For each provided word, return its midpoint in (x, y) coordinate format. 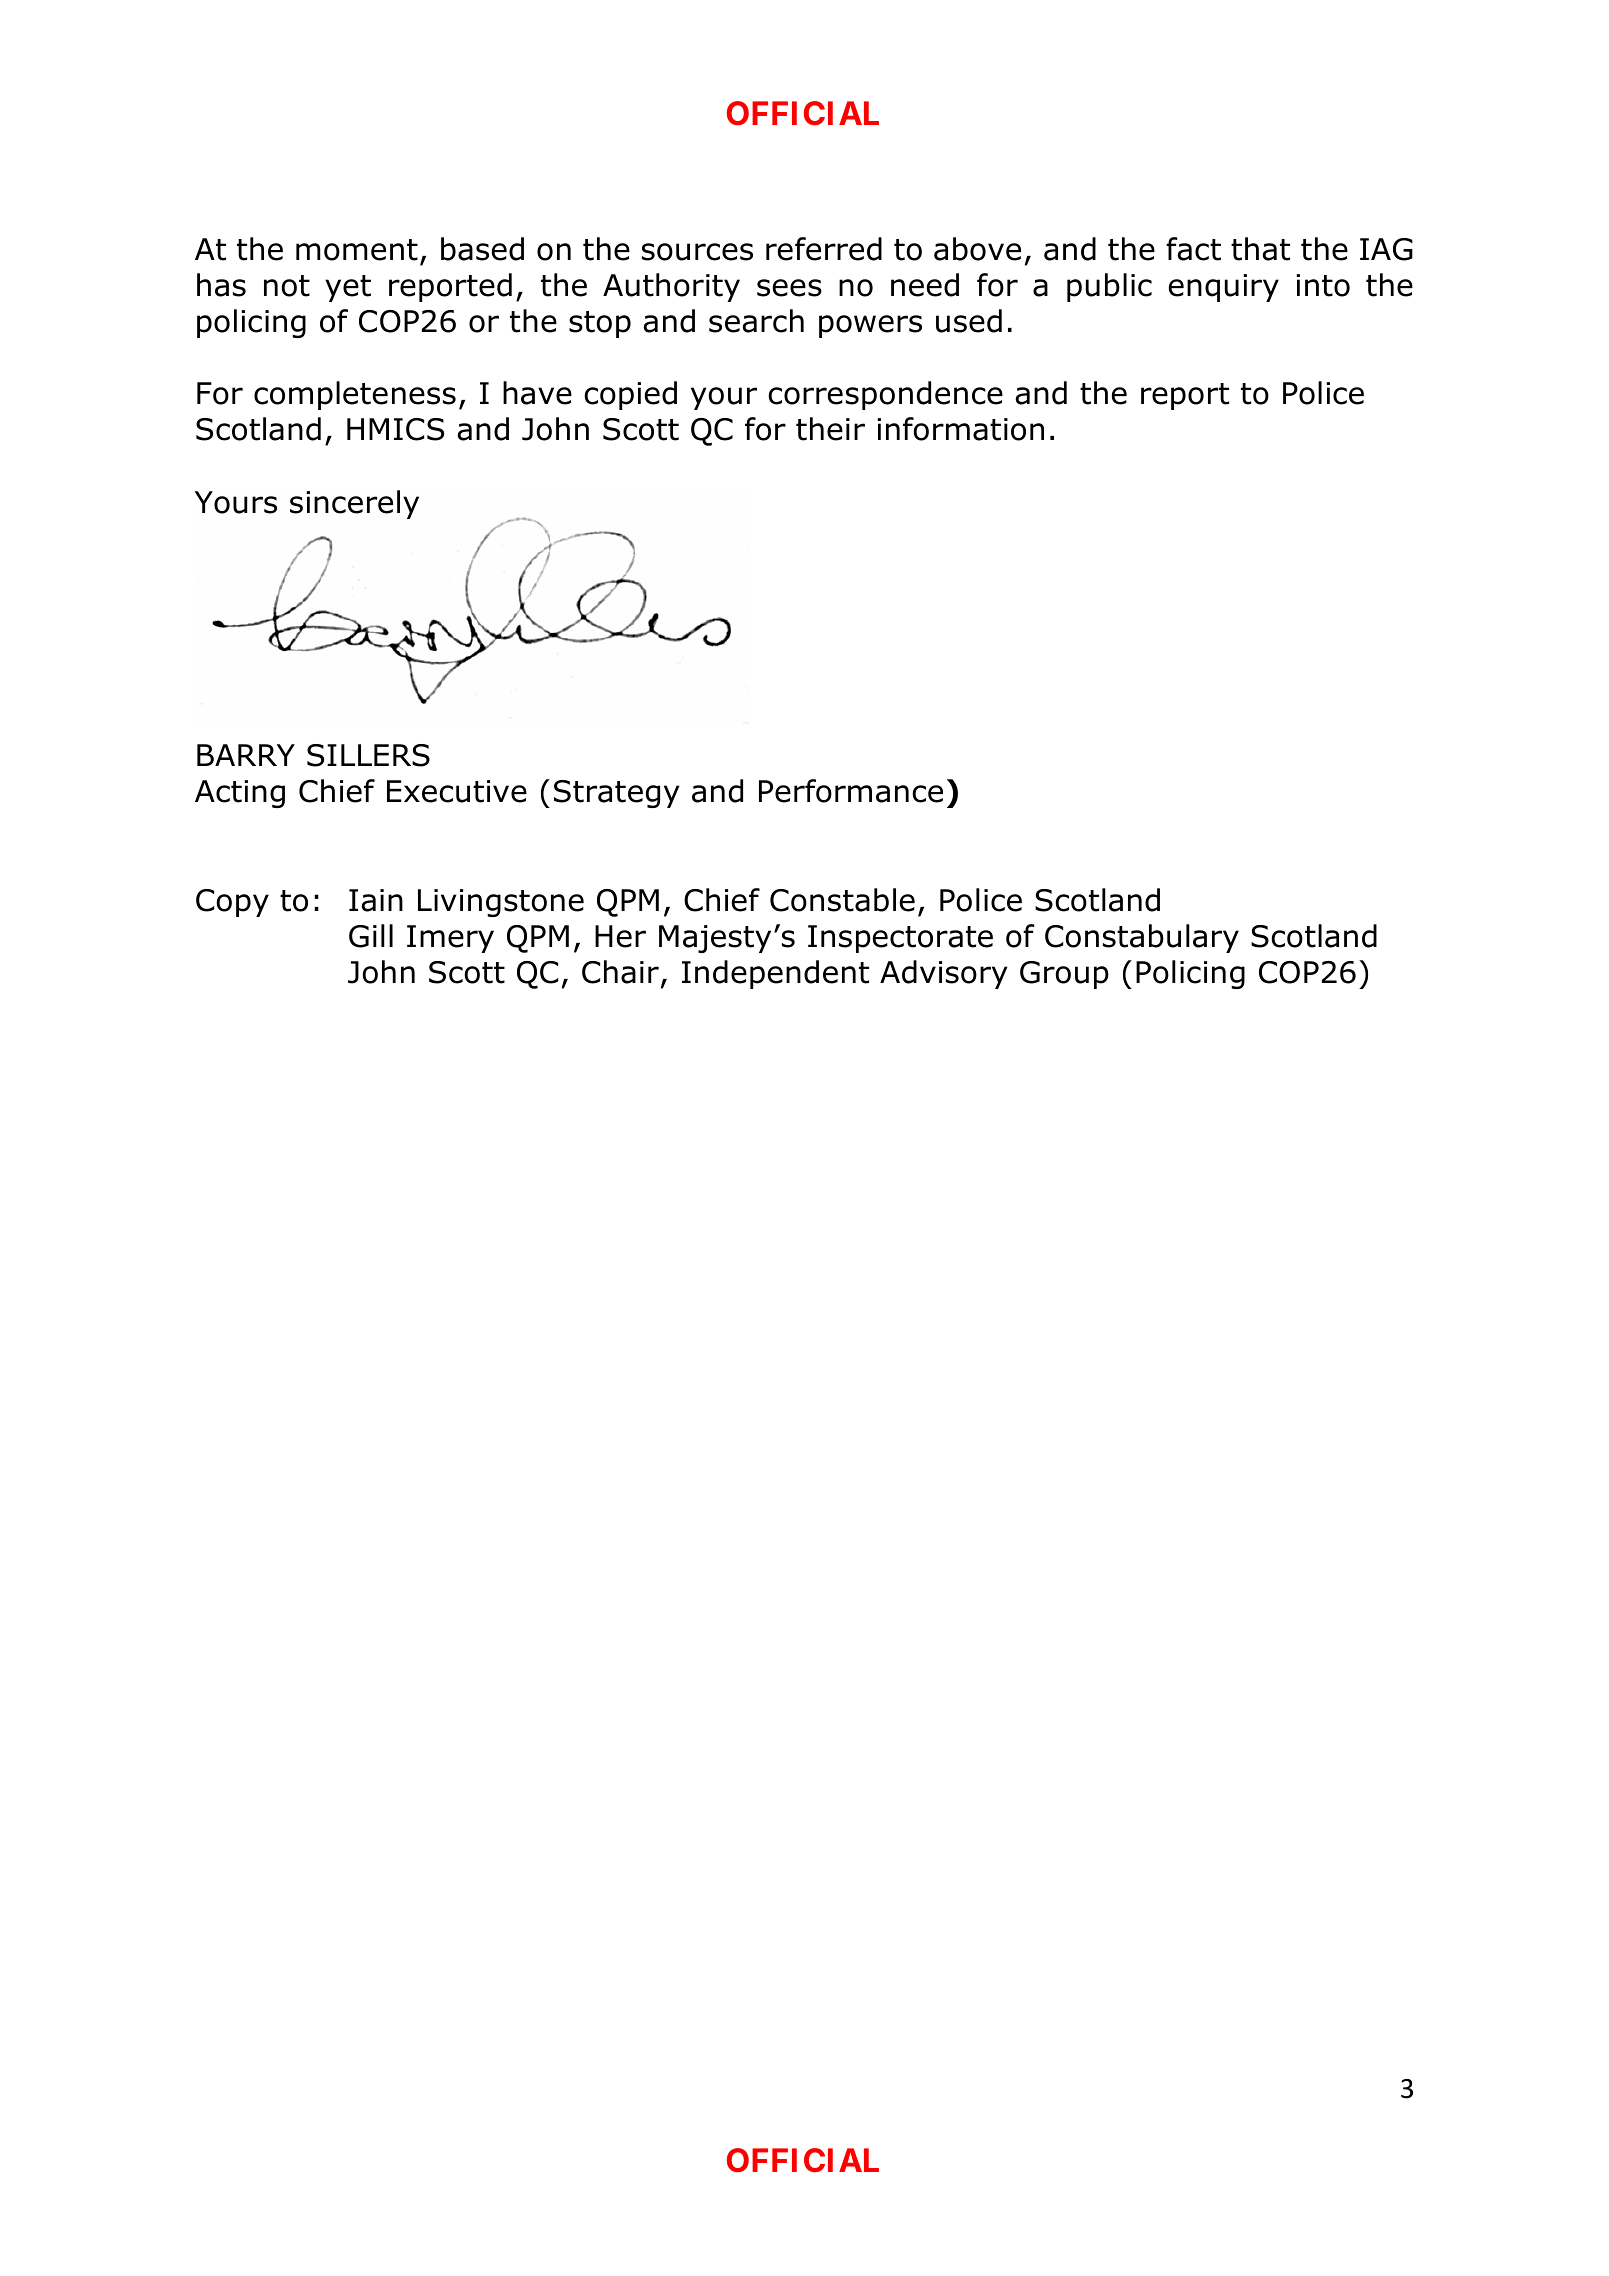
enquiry (1224, 288)
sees (789, 288)
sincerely (354, 504)
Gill (371, 936)
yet (348, 288)
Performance (851, 791)
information (960, 429)
